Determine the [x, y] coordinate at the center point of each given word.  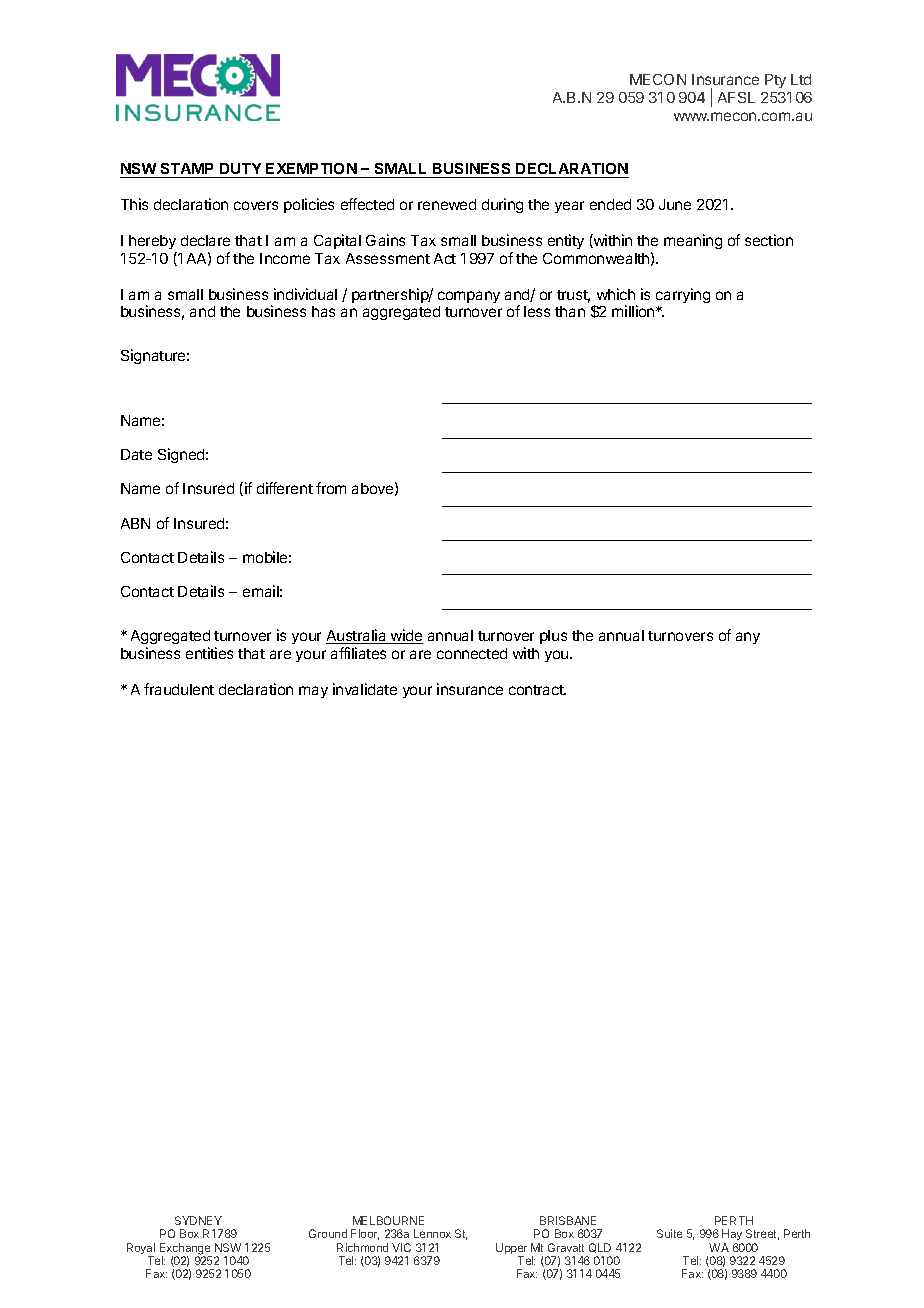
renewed [447, 204]
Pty [775, 81]
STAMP [188, 170]
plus [553, 637]
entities [209, 653]
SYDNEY [198, 1220]
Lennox [432, 1233]
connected [472, 653]
